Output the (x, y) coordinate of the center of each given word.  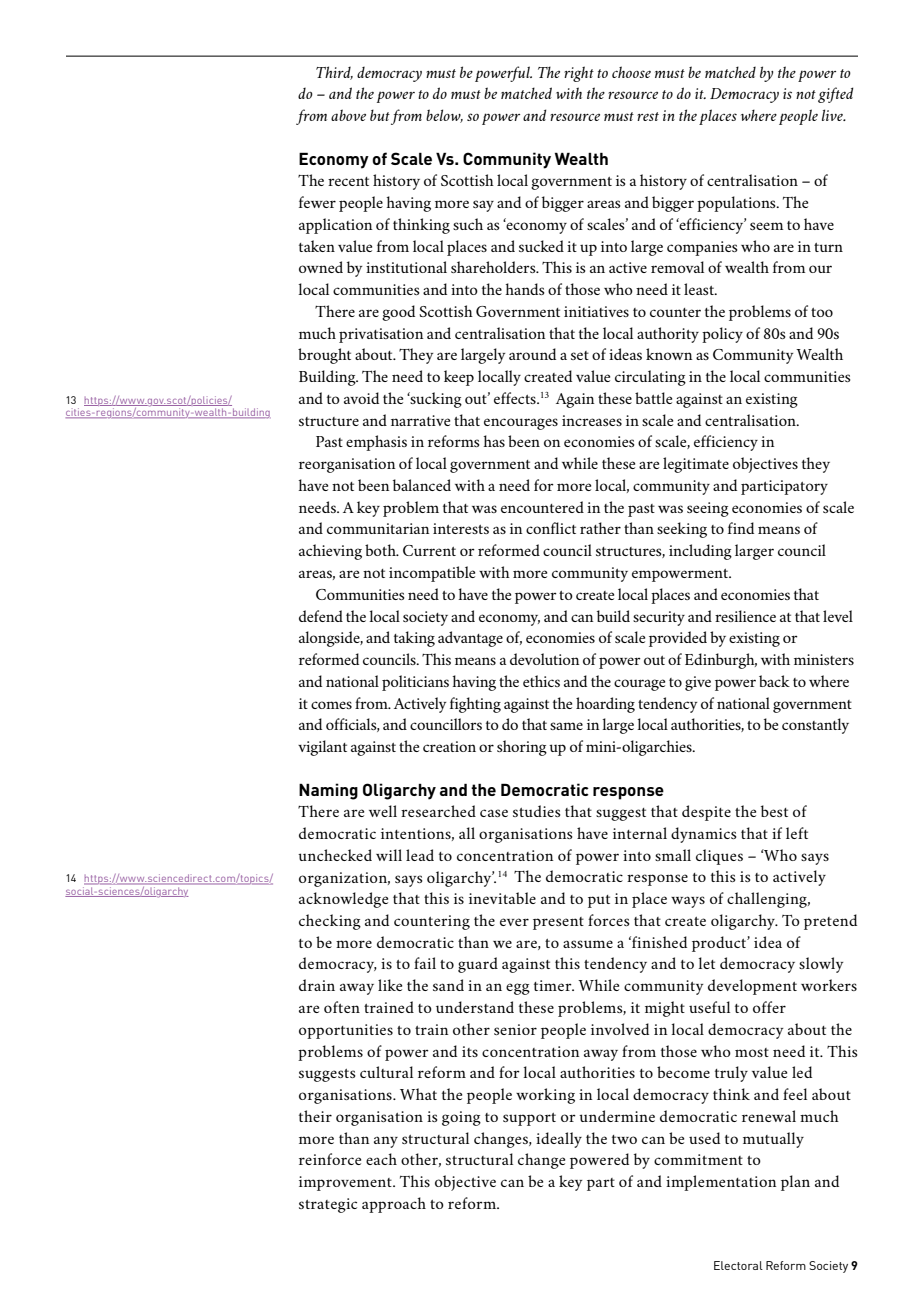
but (380, 115)
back (774, 681)
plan (795, 1183)
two (624, 1139)
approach (394, 1205)
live (833, 115)
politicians (415, 683)
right (579, 74)
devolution (544, 659)
